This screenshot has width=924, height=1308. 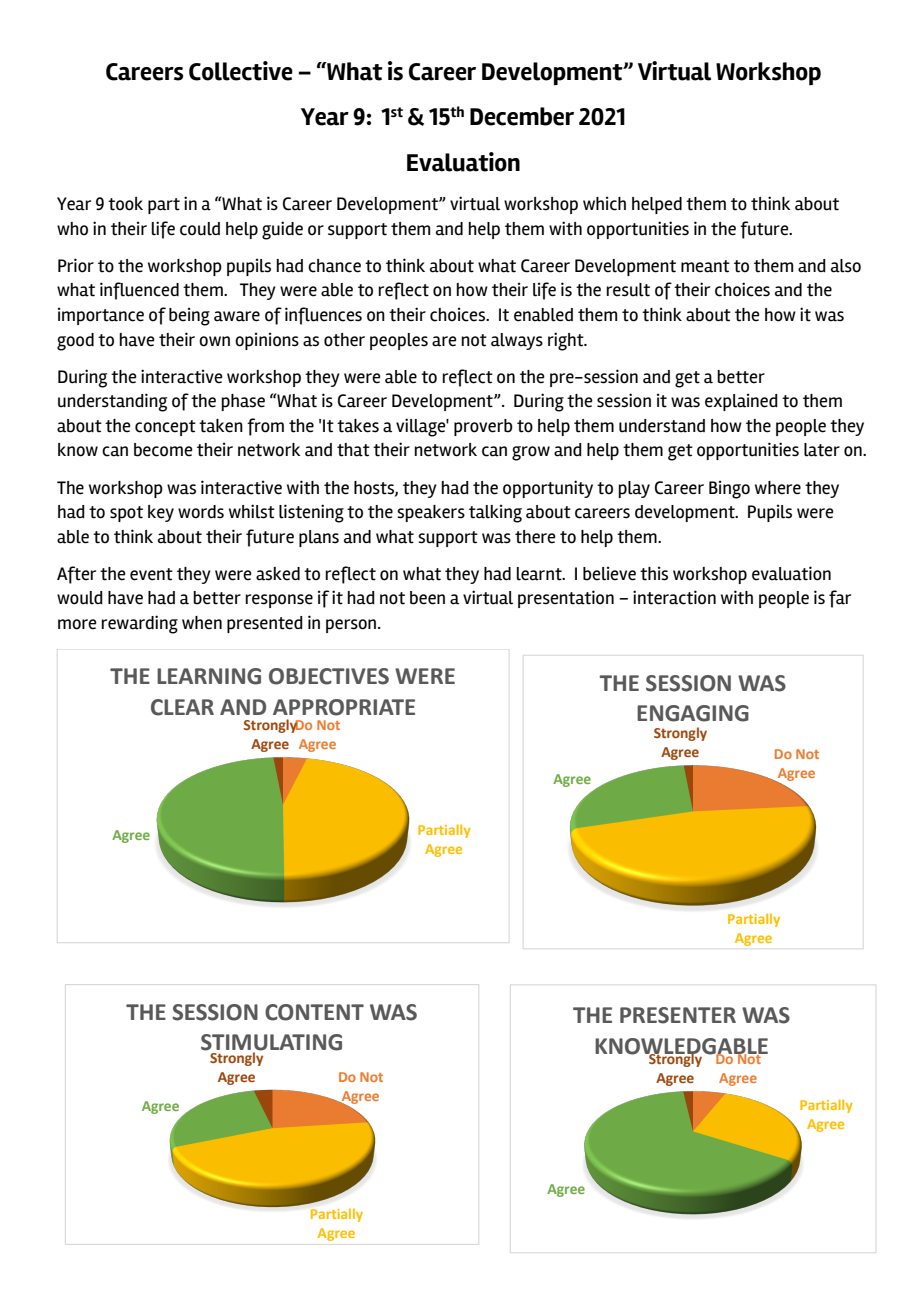 I want to click on always, so click(x=517, y=341).
